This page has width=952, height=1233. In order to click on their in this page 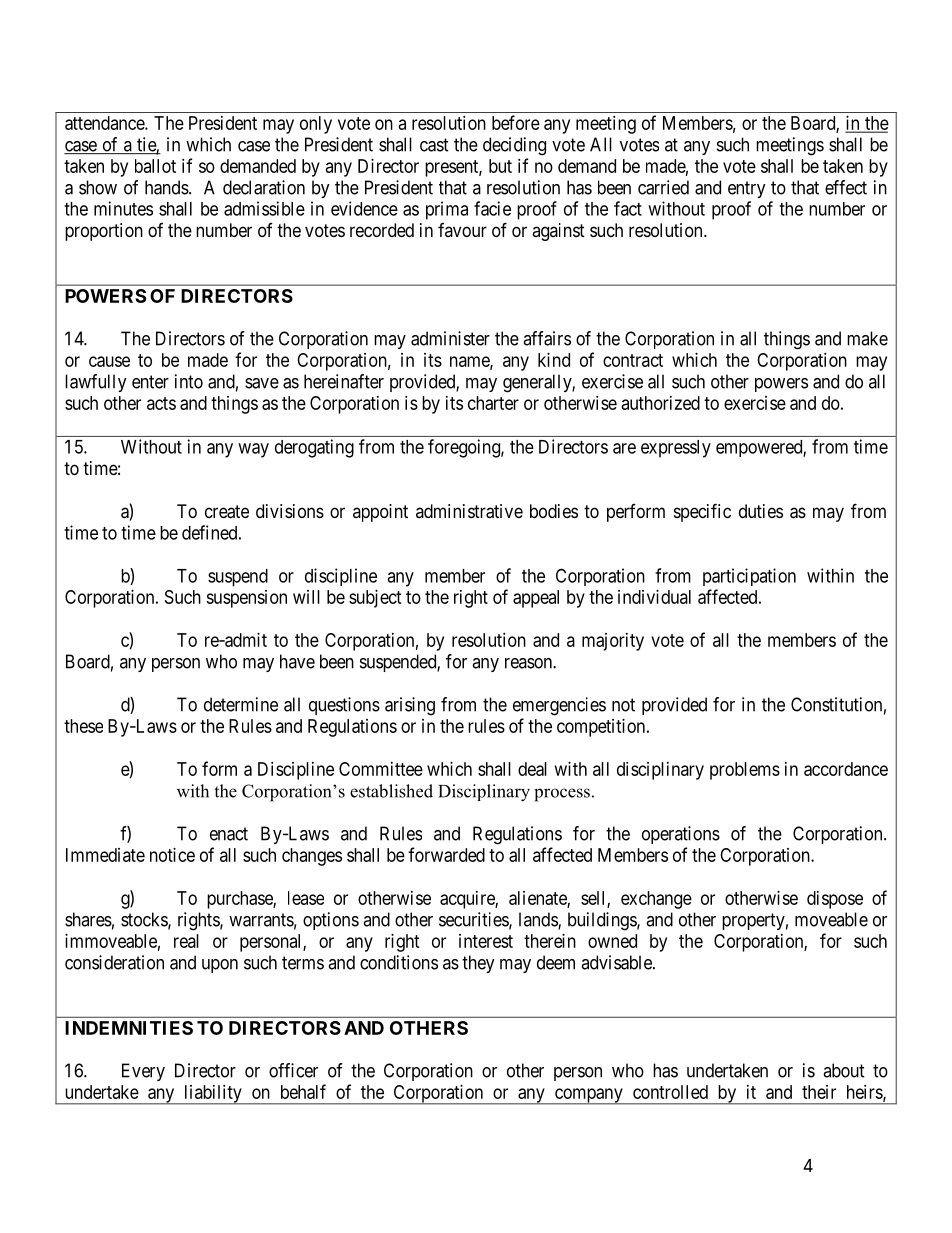, I will do `click(819, 1092)`.
